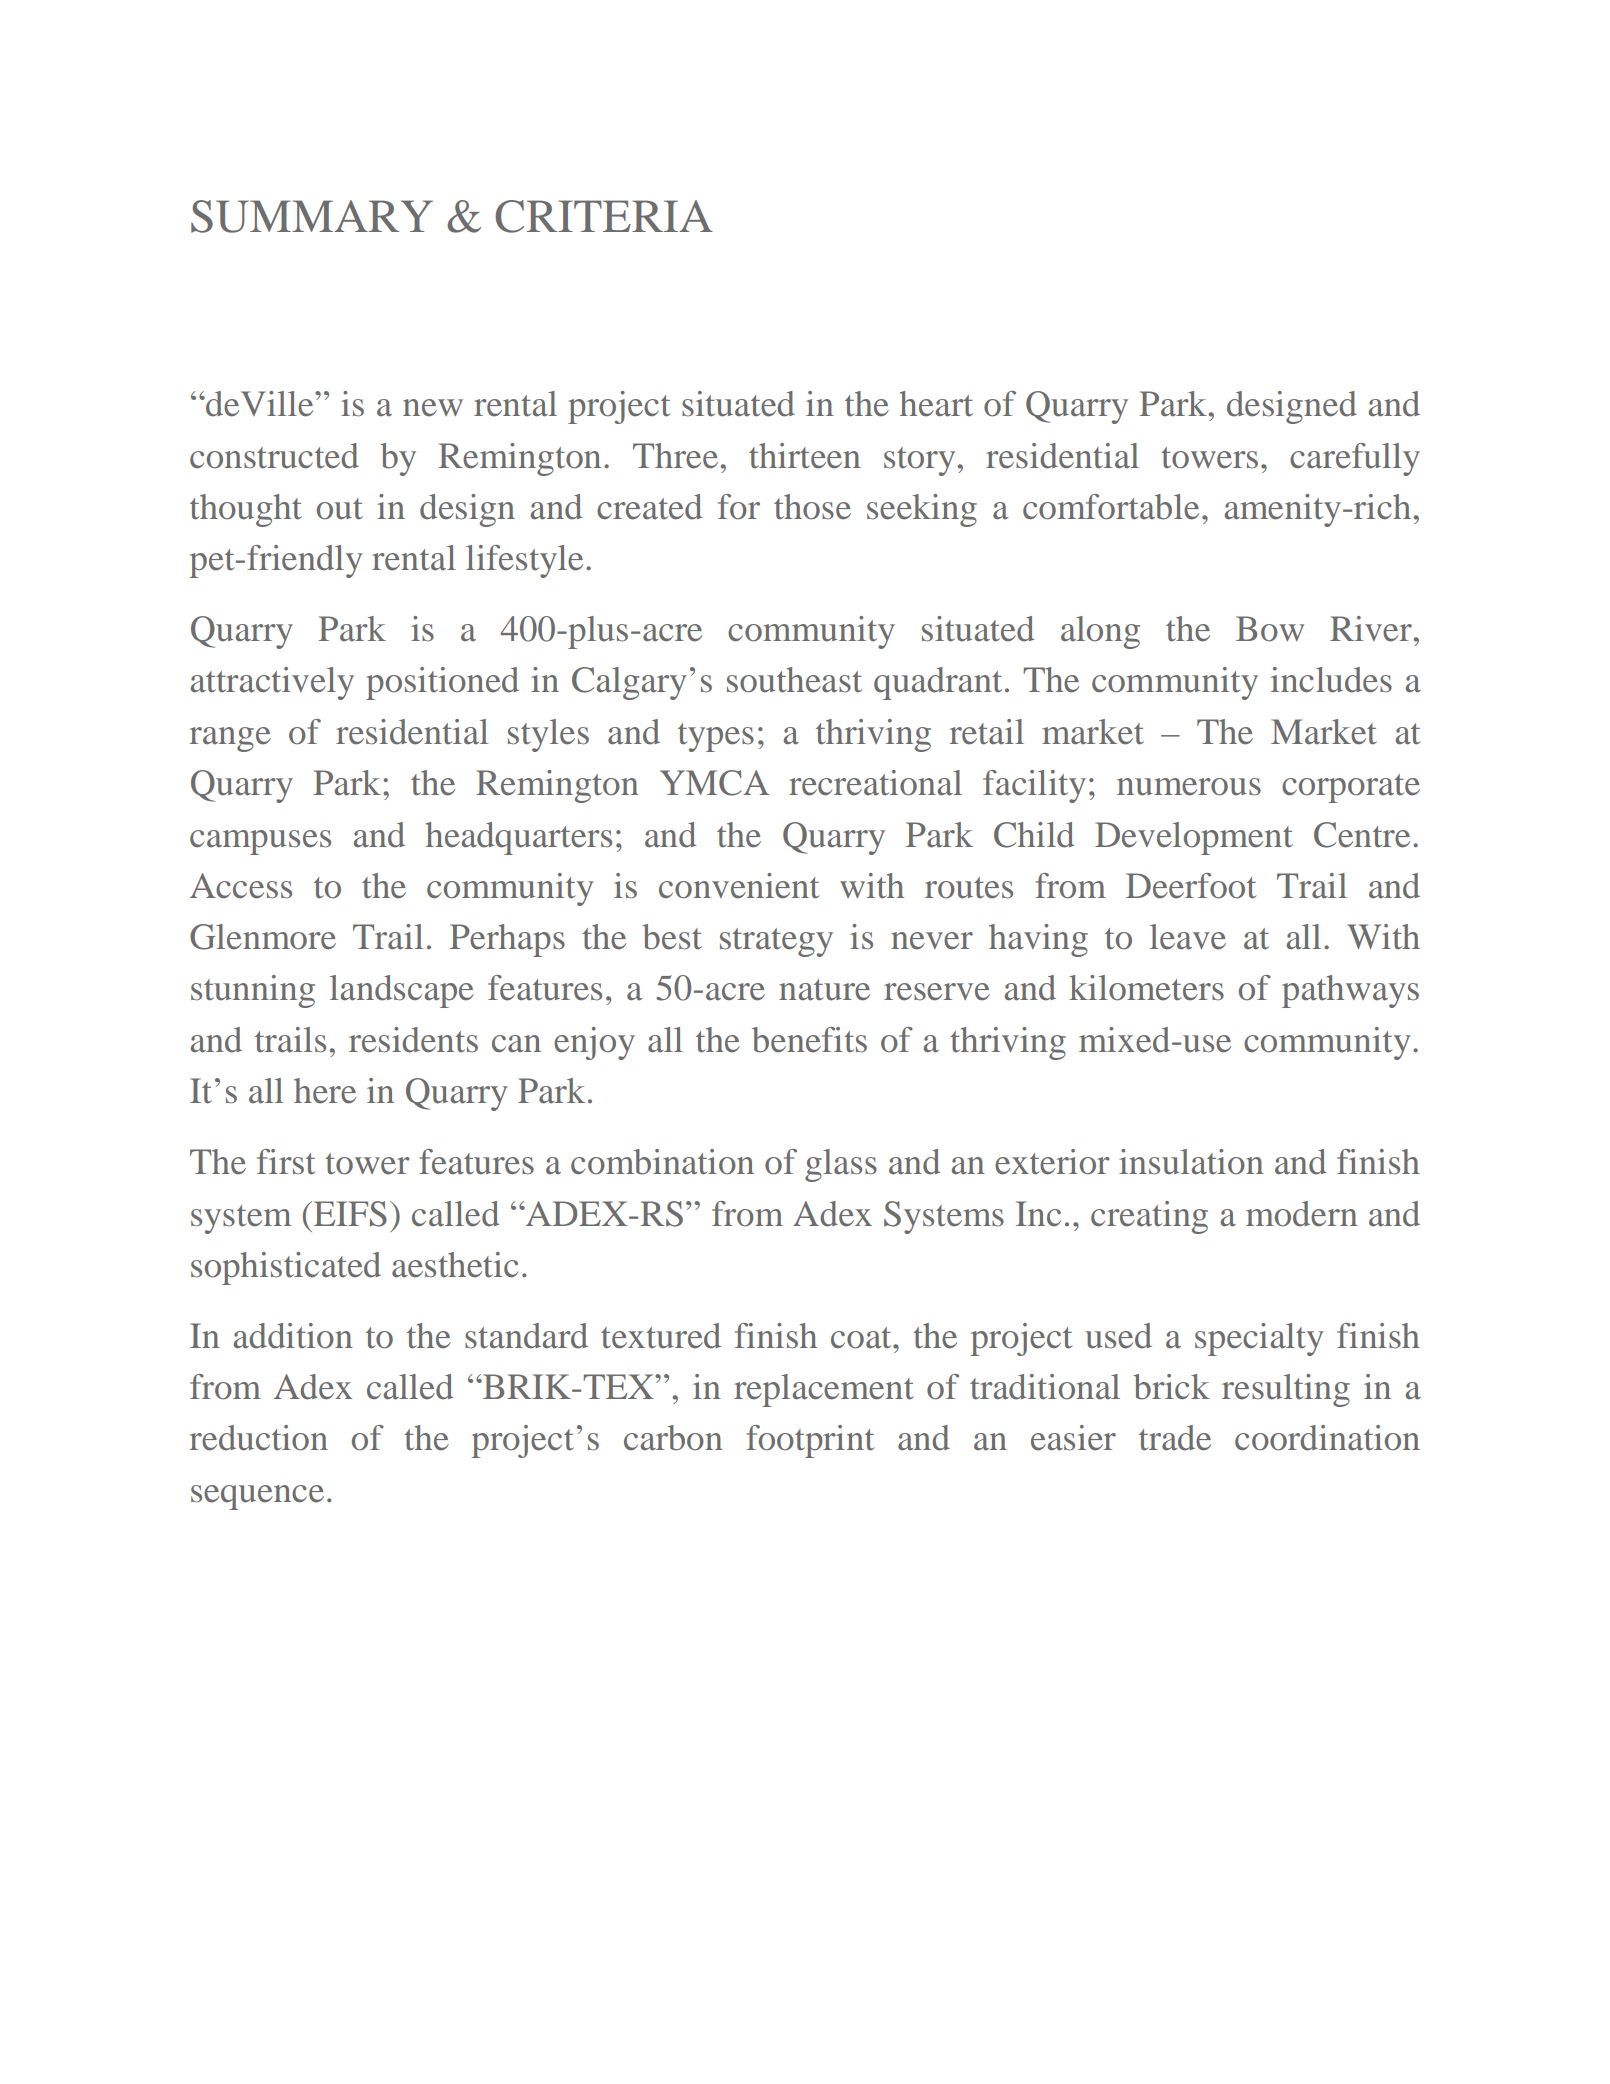  What do you see at coordinates (259, 1438) in the document?
I see `reduction` at bounding box center [259, 1438].
